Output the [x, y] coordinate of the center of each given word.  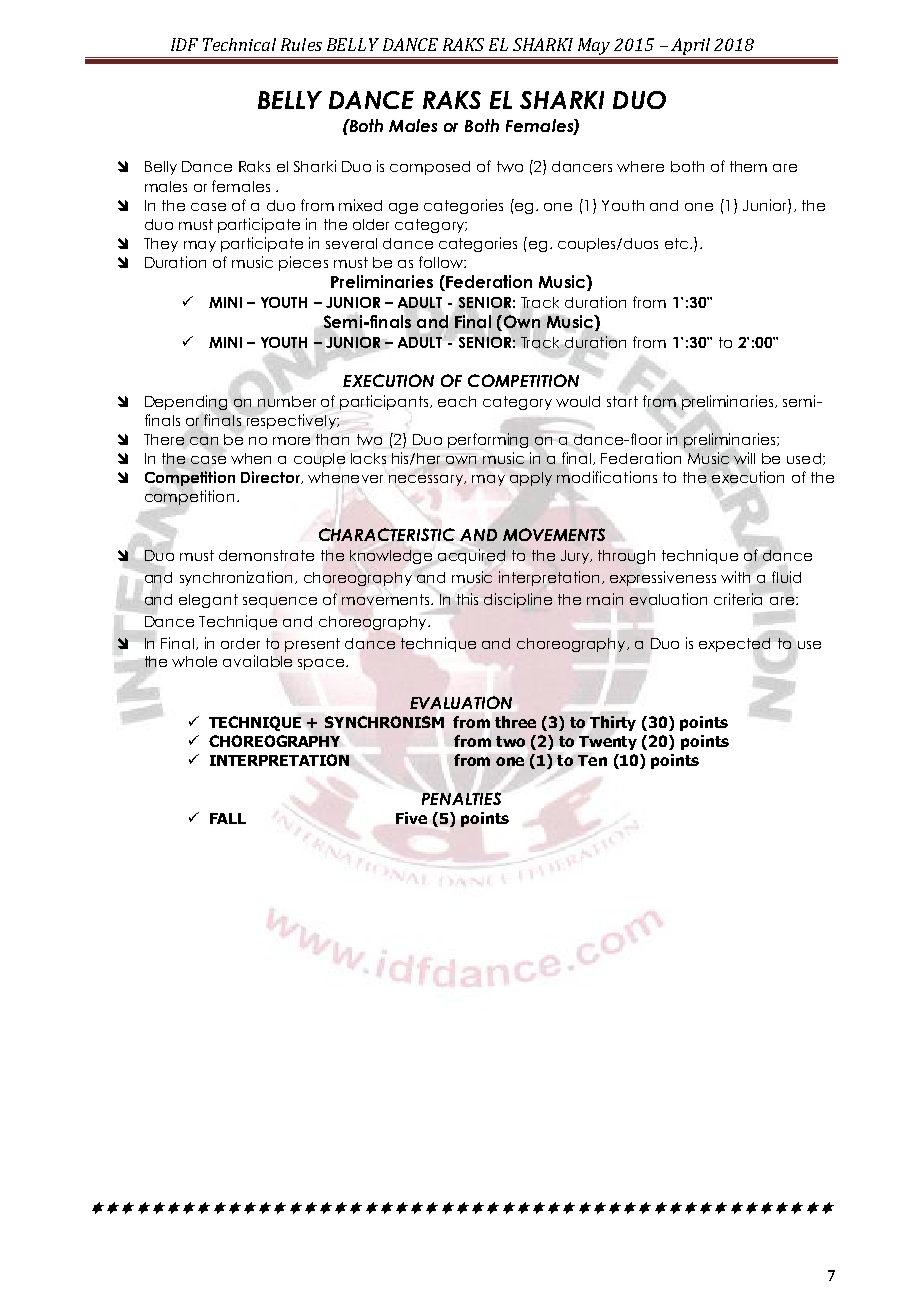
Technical [239, 44]
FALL [228, 818]
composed [430, 168]
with [735, 577]
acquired [472, 556]
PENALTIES [461, 798]
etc [678, 243]
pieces [303, 263]
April [691, 48]
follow [442, 262]
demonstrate [266, 555]
